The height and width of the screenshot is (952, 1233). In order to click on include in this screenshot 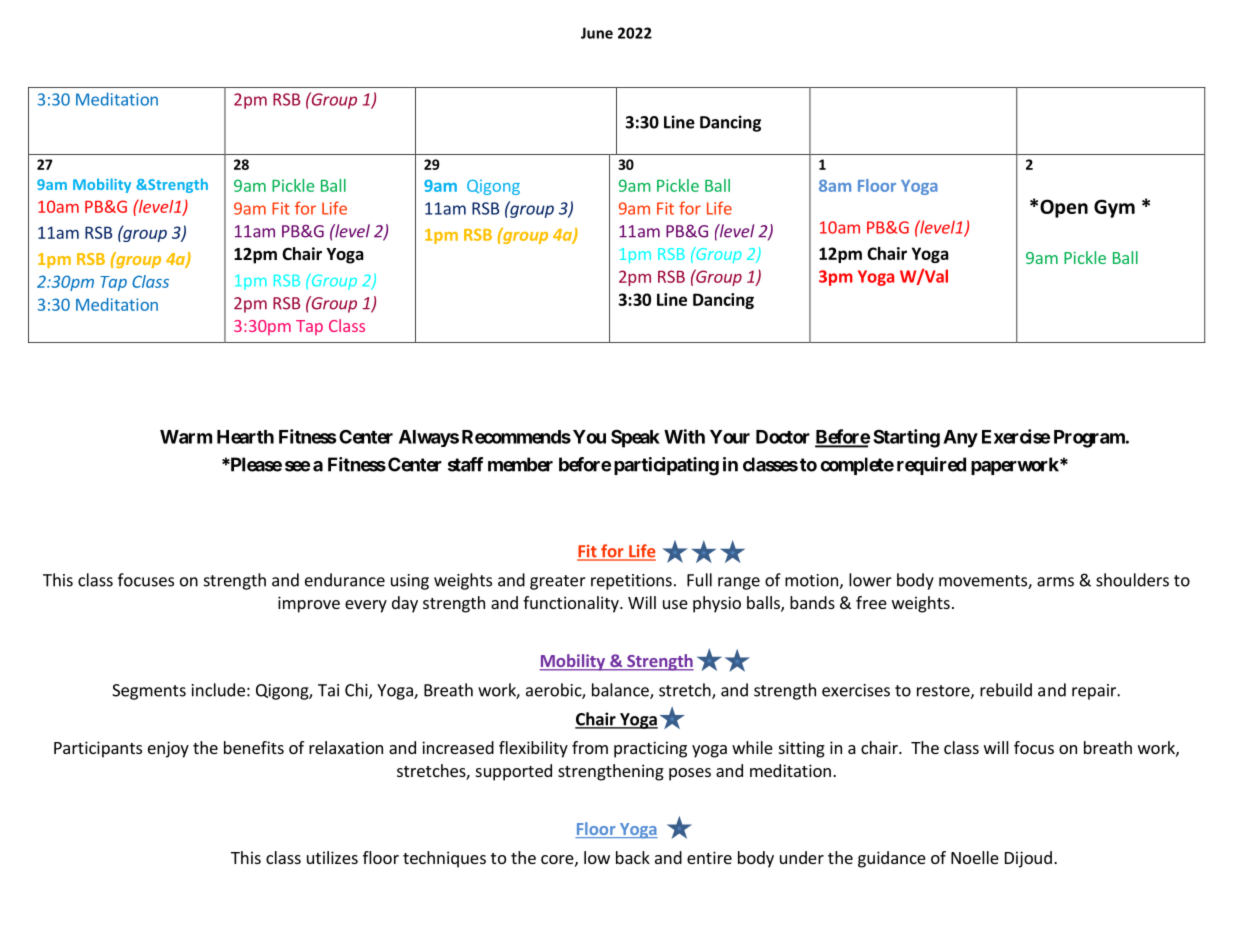, I will do `click(218, 690)`.
